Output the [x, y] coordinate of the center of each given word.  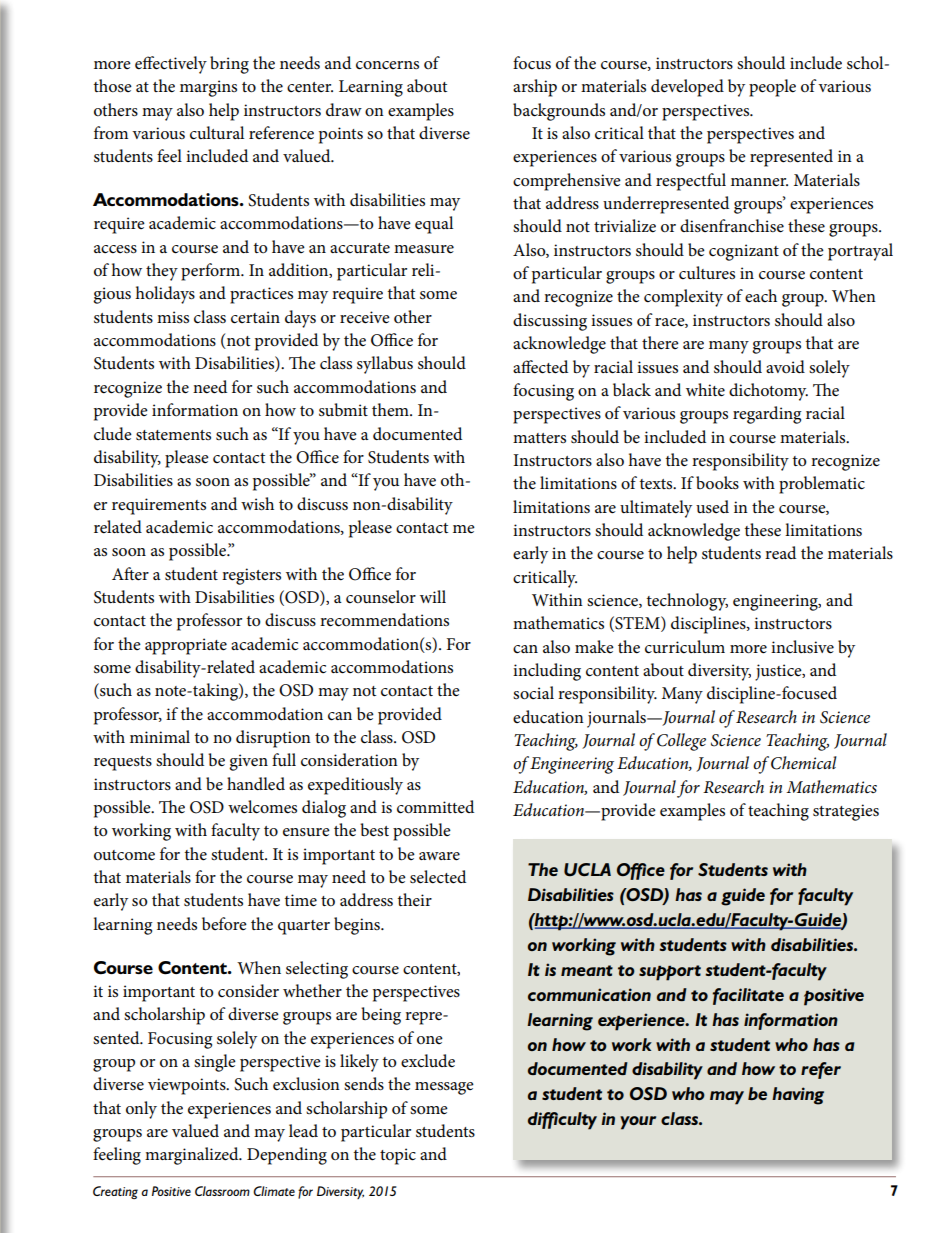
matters [539, 438]
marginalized [193, 1156]
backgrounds [559, 112]
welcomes [262, 807]
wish [257, 504]
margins [208, 88]
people [772, 88]
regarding [767, 415]
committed [435, 807]
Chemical [804, 763]
